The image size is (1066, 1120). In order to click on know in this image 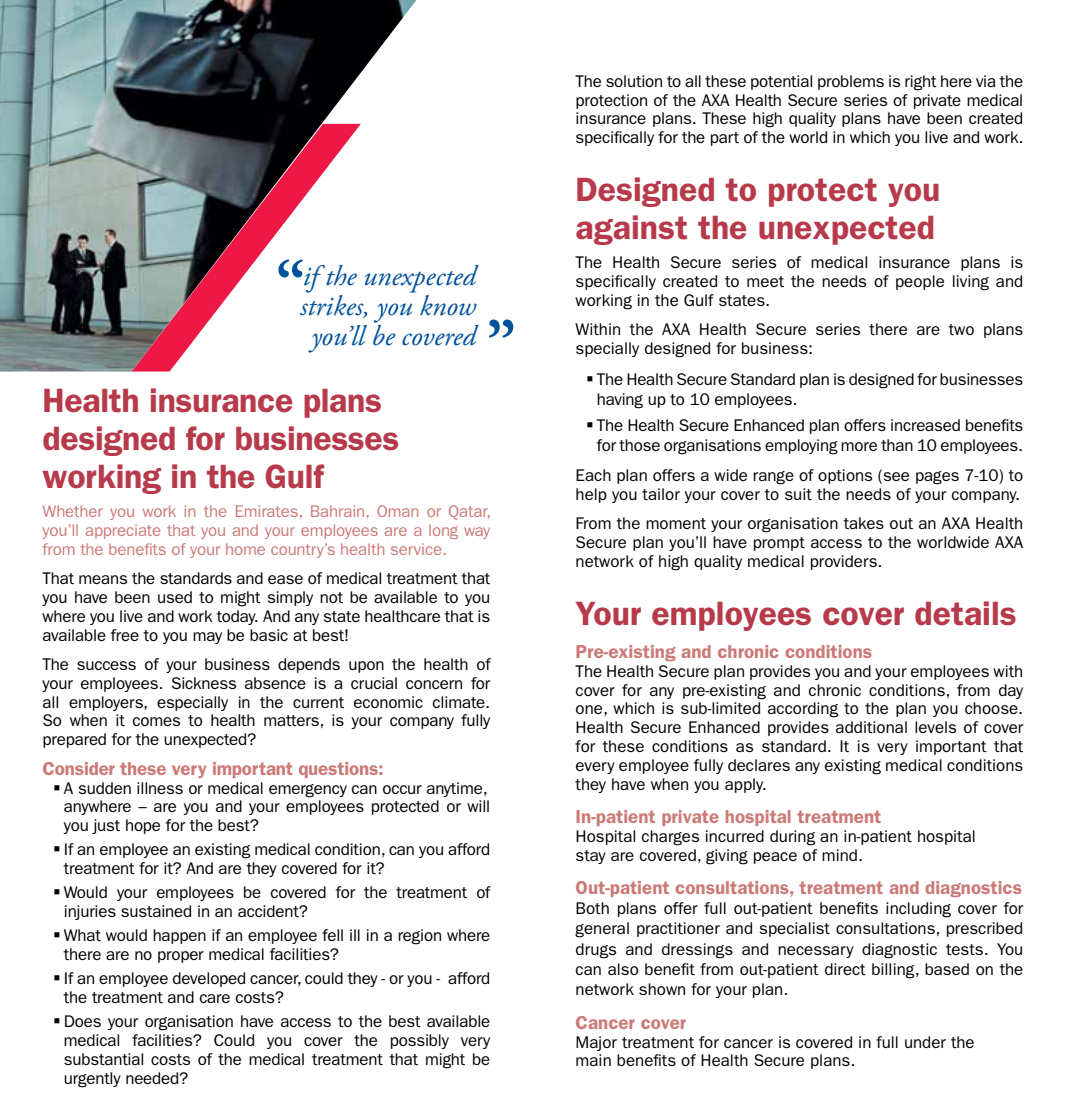, I will do `click(448, 305)`.
